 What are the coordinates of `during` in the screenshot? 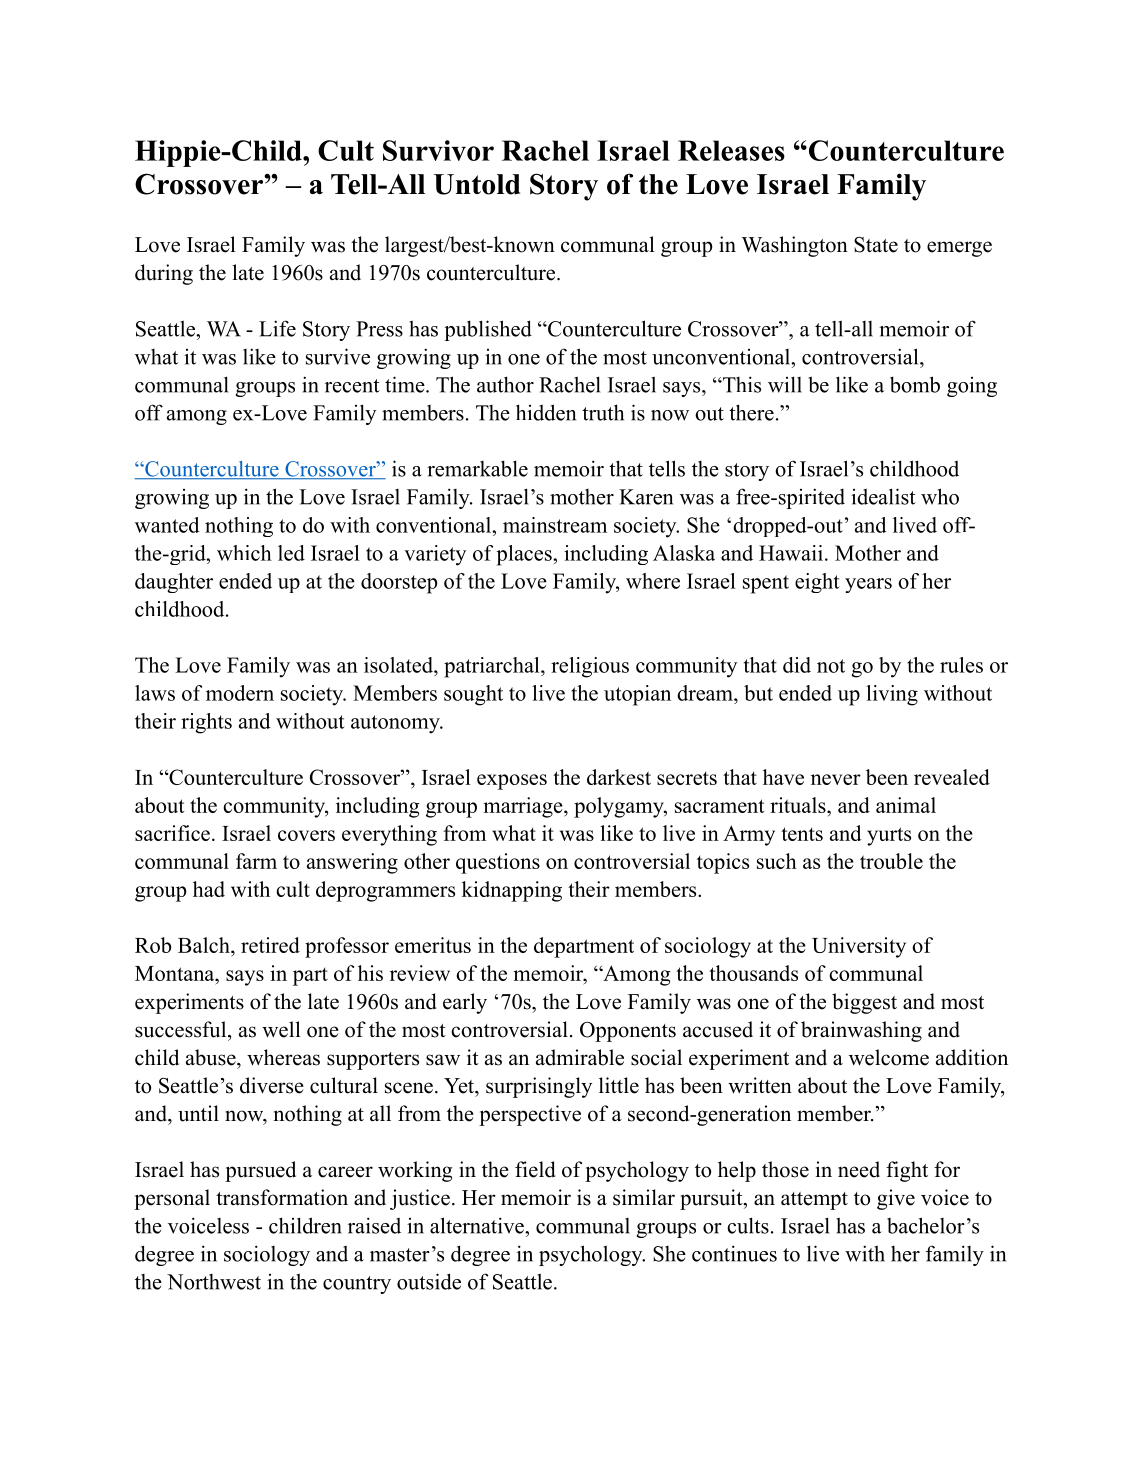 It's located at (164, 274).
